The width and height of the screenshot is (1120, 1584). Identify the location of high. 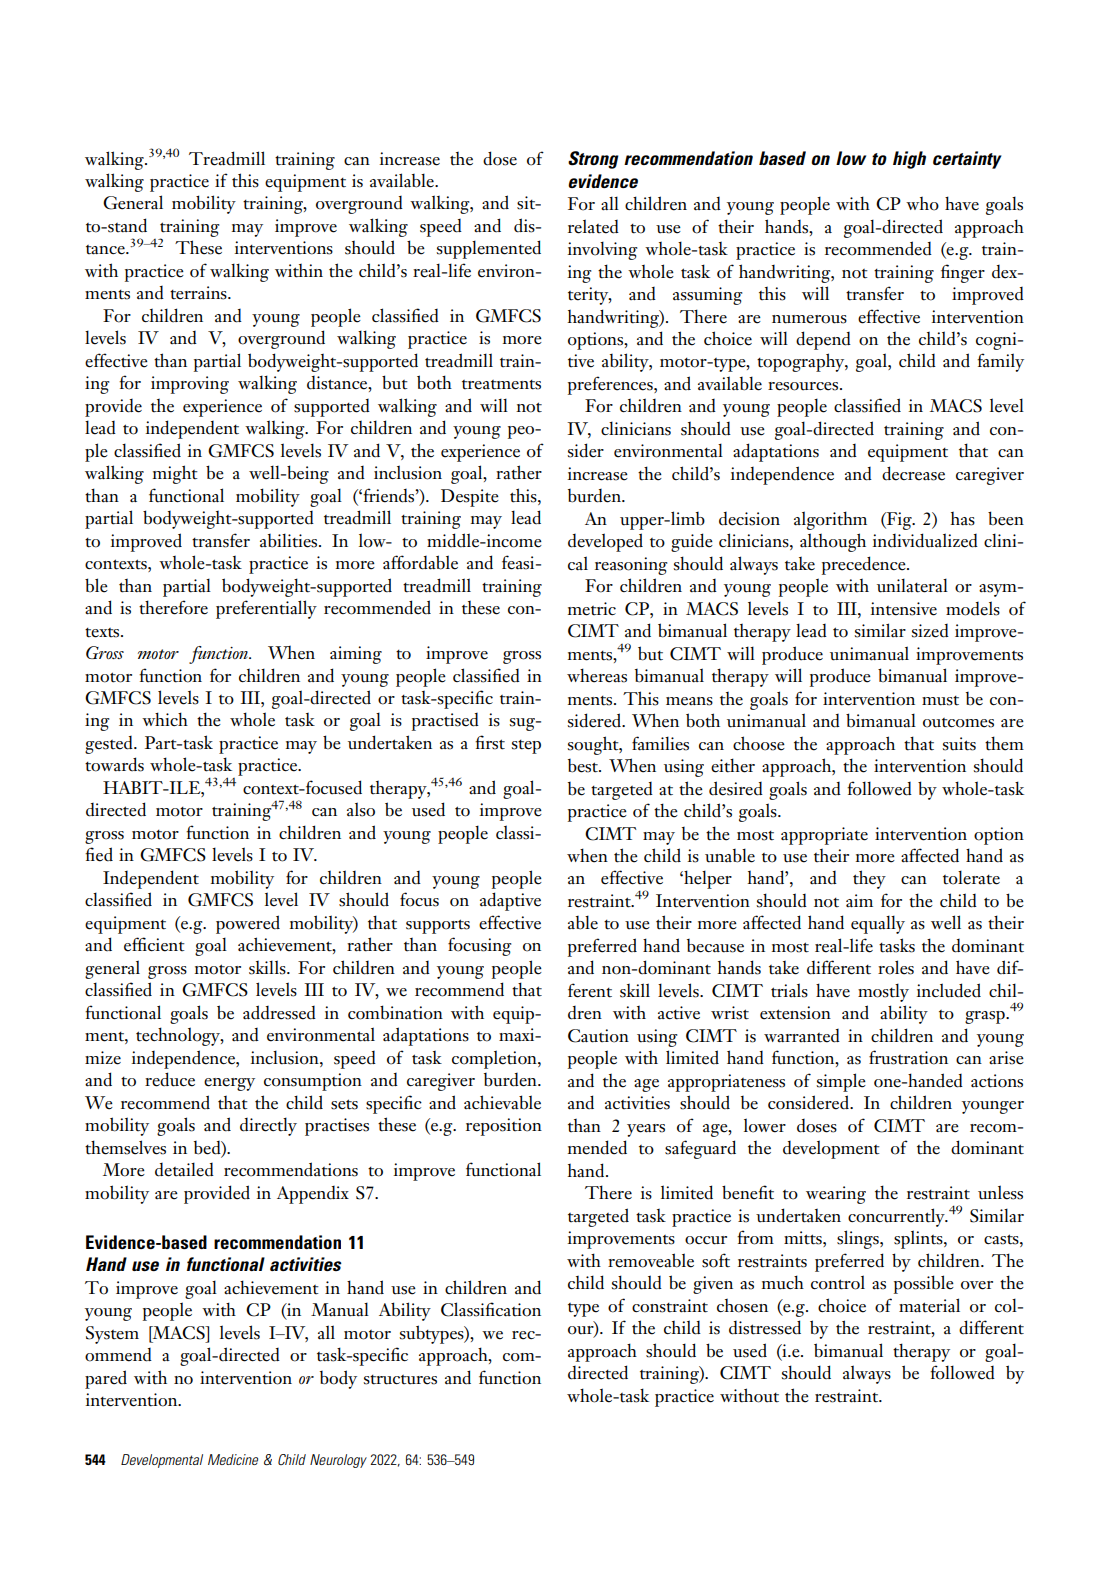
(909, 160).
